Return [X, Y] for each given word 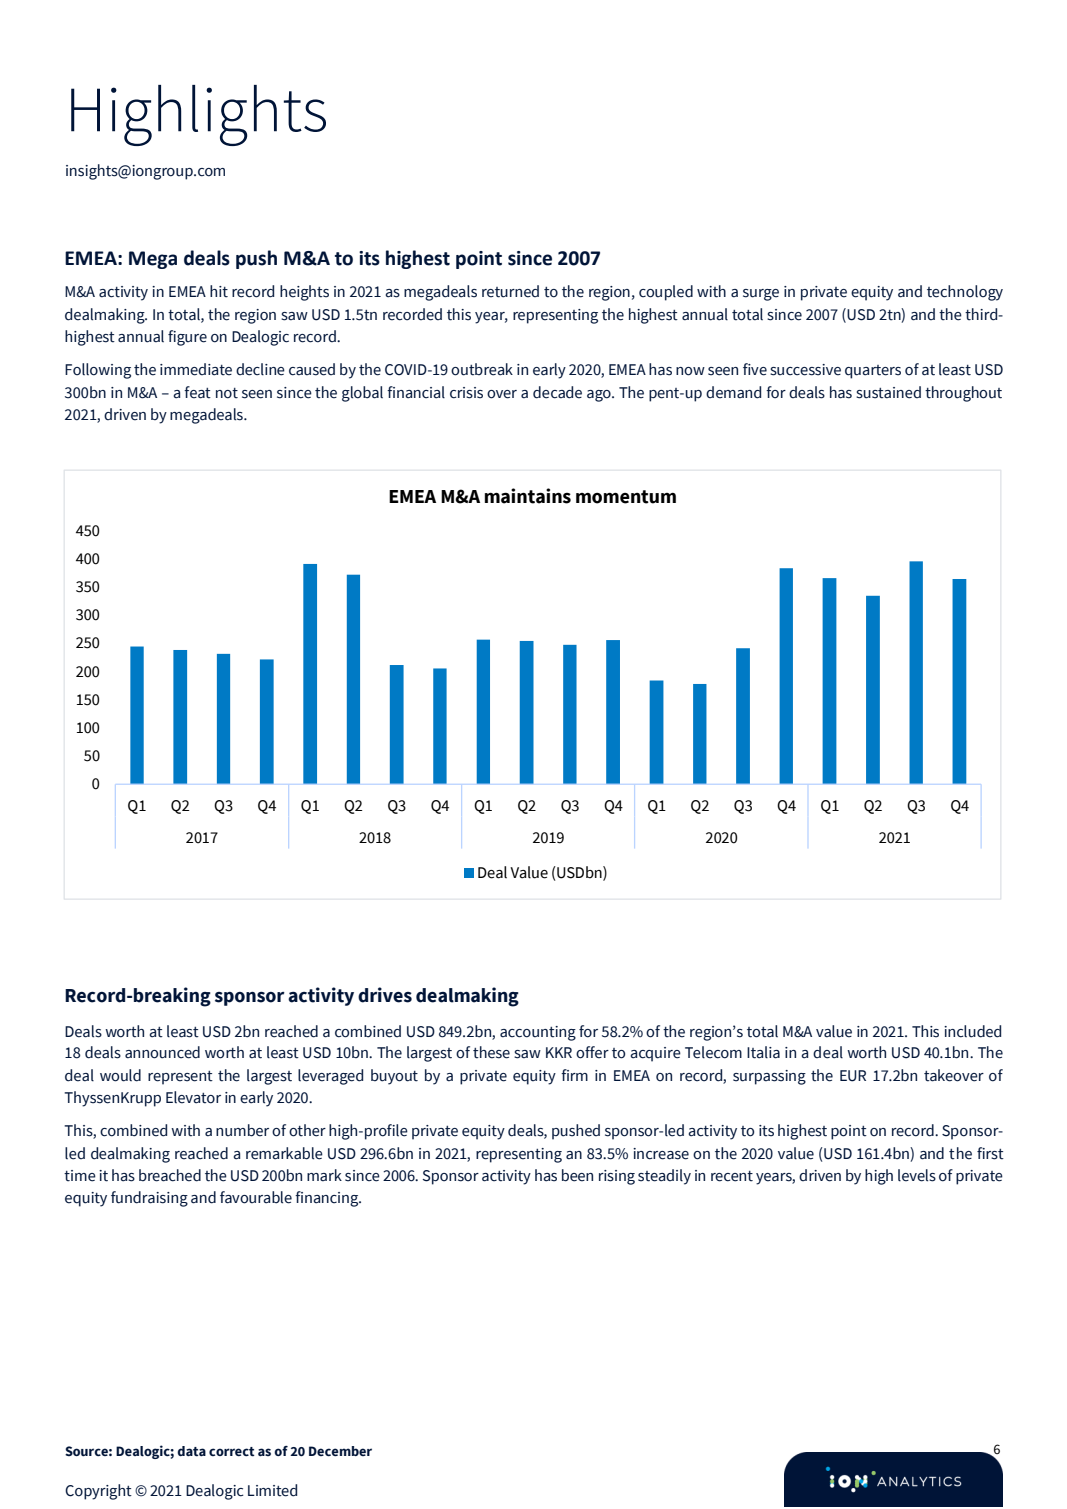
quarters [873, 372]
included [972, 1031]
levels [917, 1175]
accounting [538, 1033]
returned [510, 291]
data [191, 1451]
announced [162, 1052]
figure [187, 338]
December [340, 1451]
